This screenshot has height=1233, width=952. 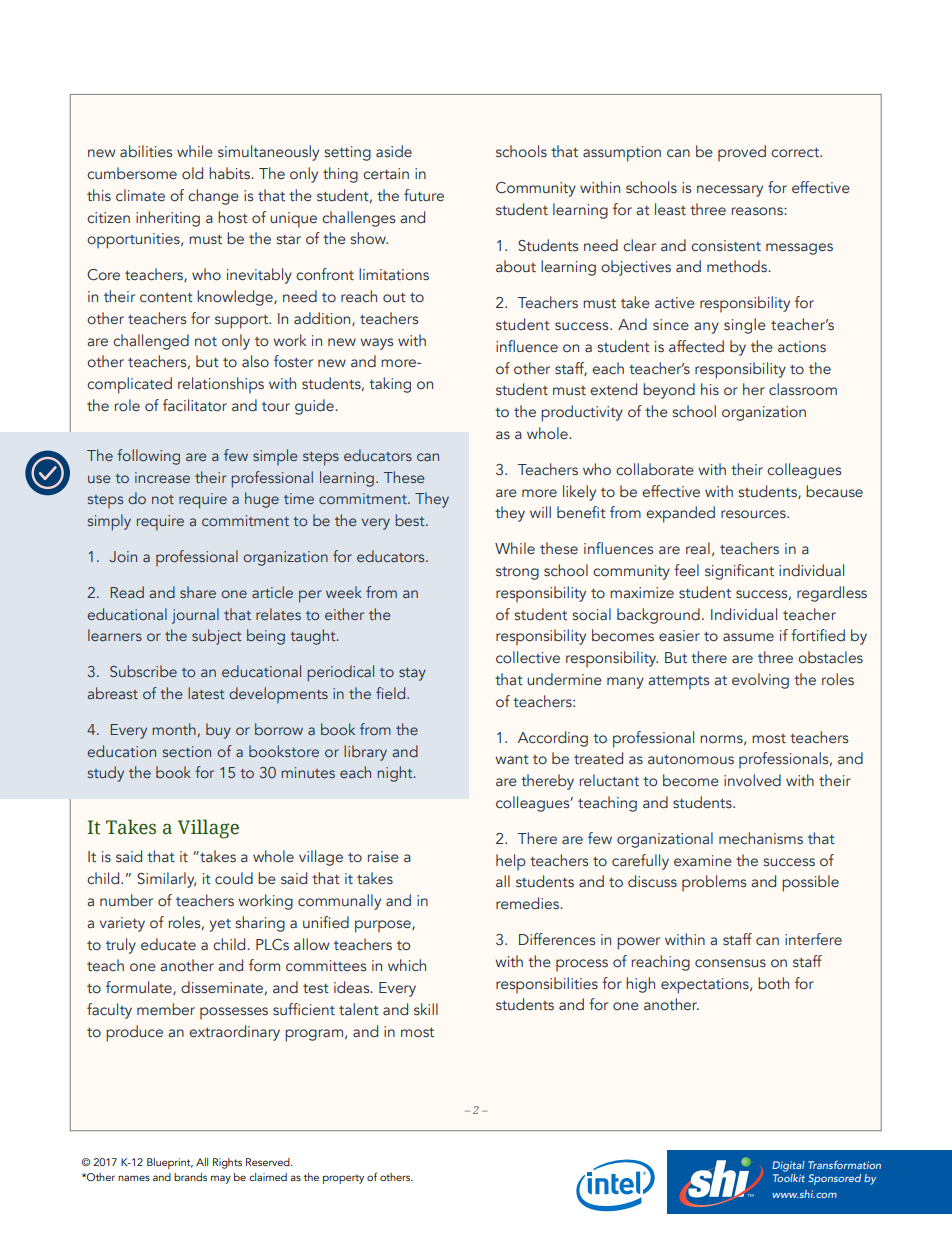 I want to click on stay, so click(x=412, y=674).
